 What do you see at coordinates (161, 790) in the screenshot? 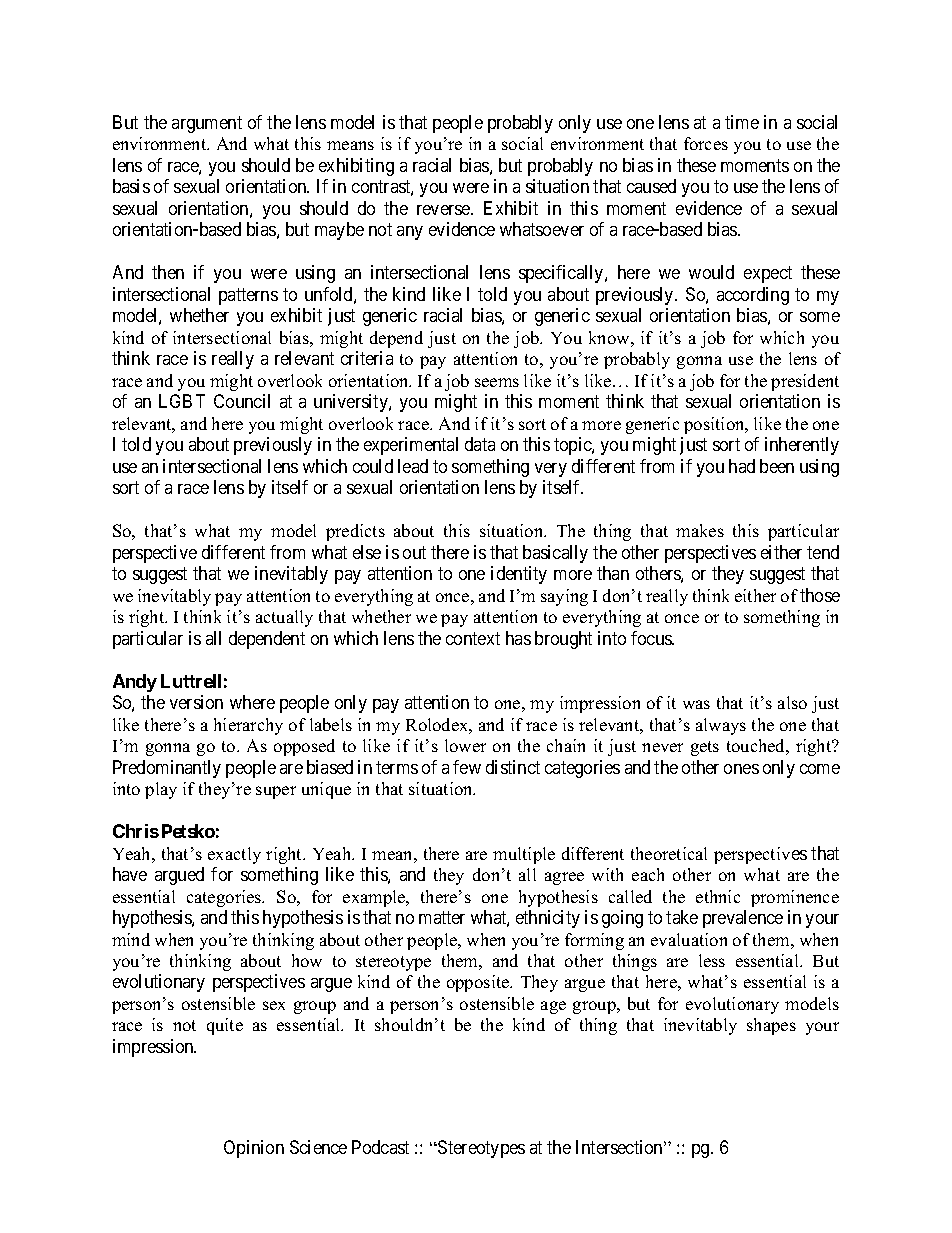
I see `play` at bounding box center [161, 790].
